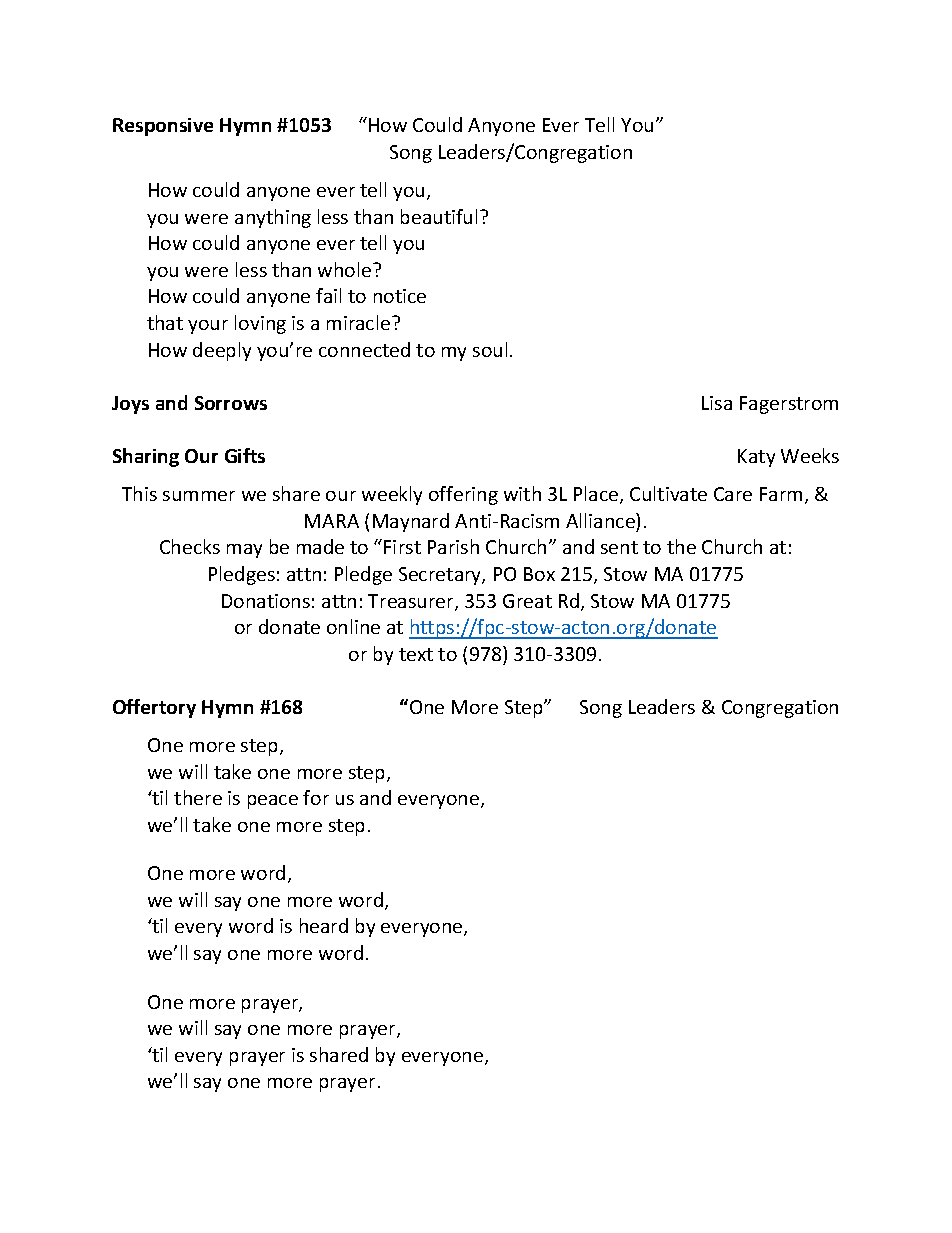  I want to click on heard, so click(324, 925).
